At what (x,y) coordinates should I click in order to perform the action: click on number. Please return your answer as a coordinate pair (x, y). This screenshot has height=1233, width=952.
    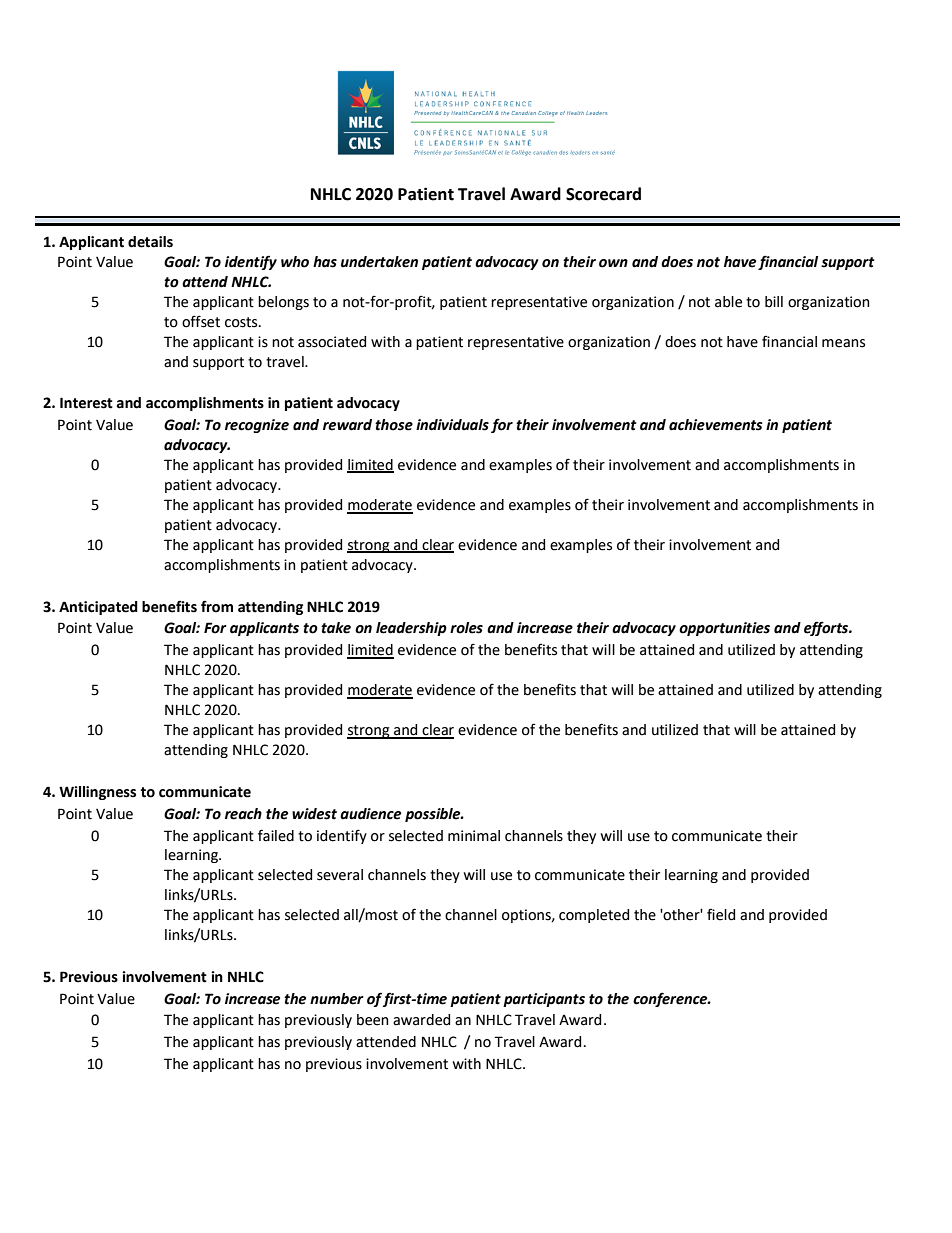
    Looking at the image, I should click on (337, 999).
